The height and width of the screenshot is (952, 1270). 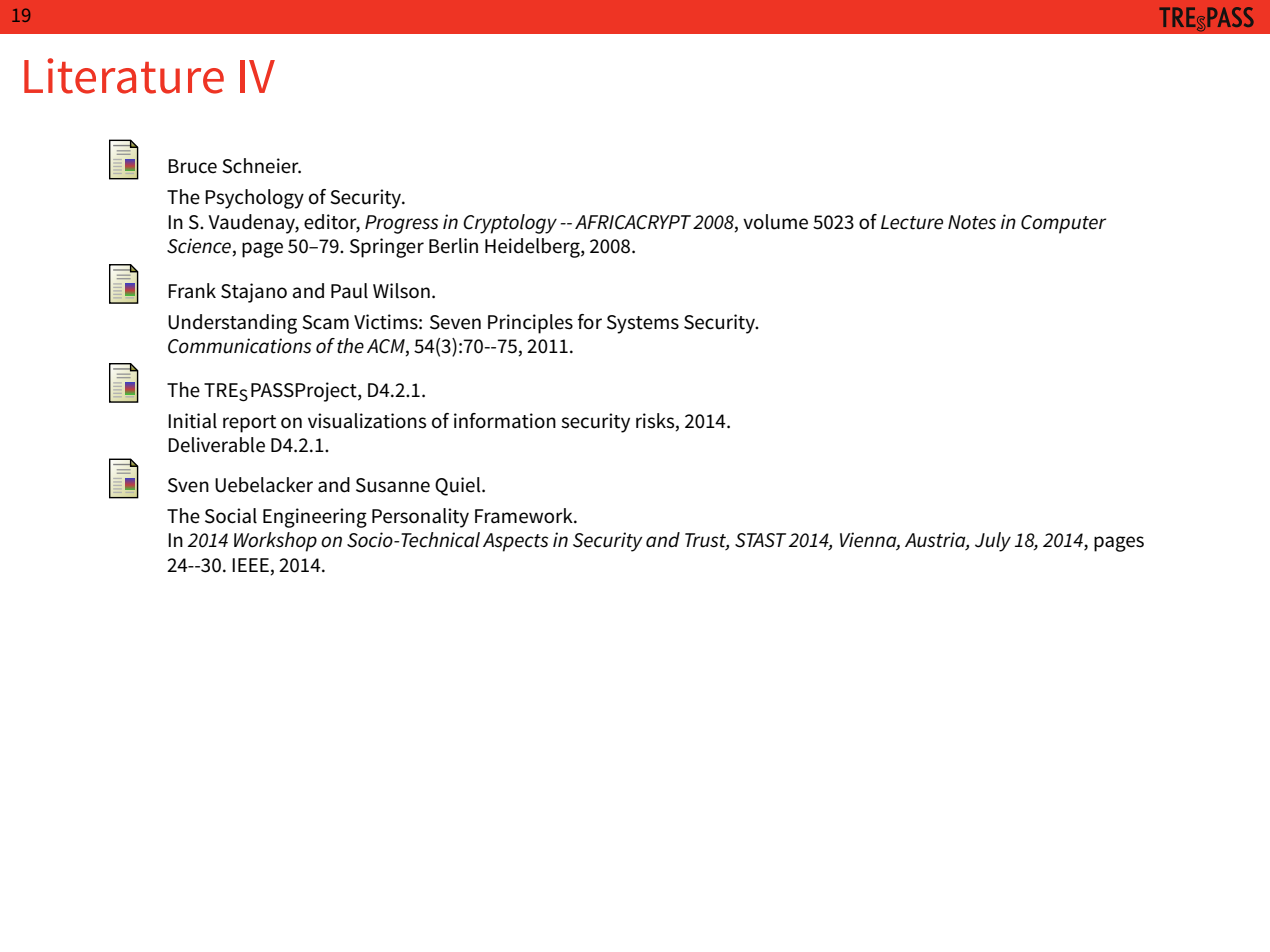 I want to click on Schneier, so click(x=261, y=166).
